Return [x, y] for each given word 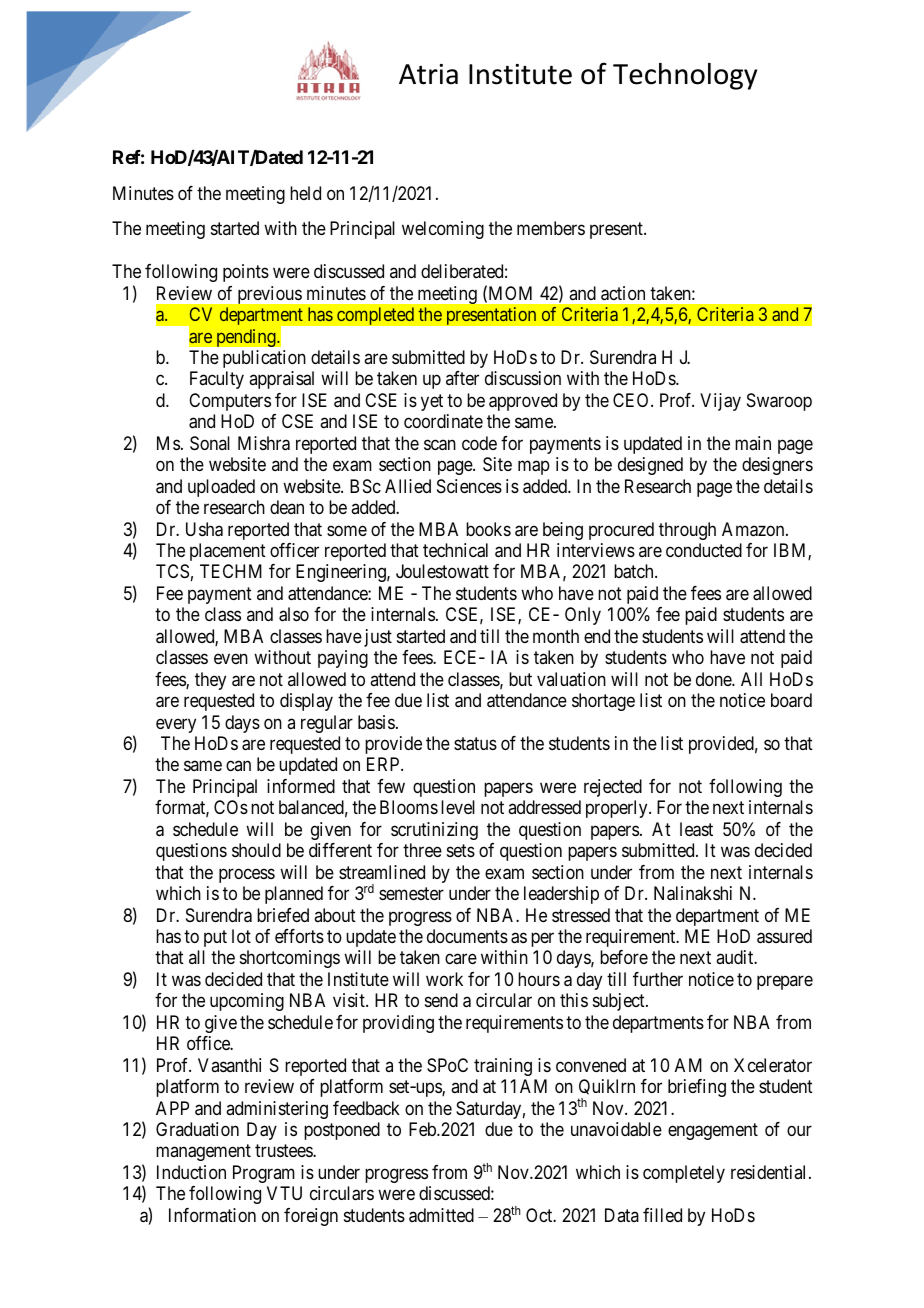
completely [684, 1174]
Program [264, 1174]
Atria [428, 74]
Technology [685, 76]
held [305, 193]
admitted [441, 1215]
